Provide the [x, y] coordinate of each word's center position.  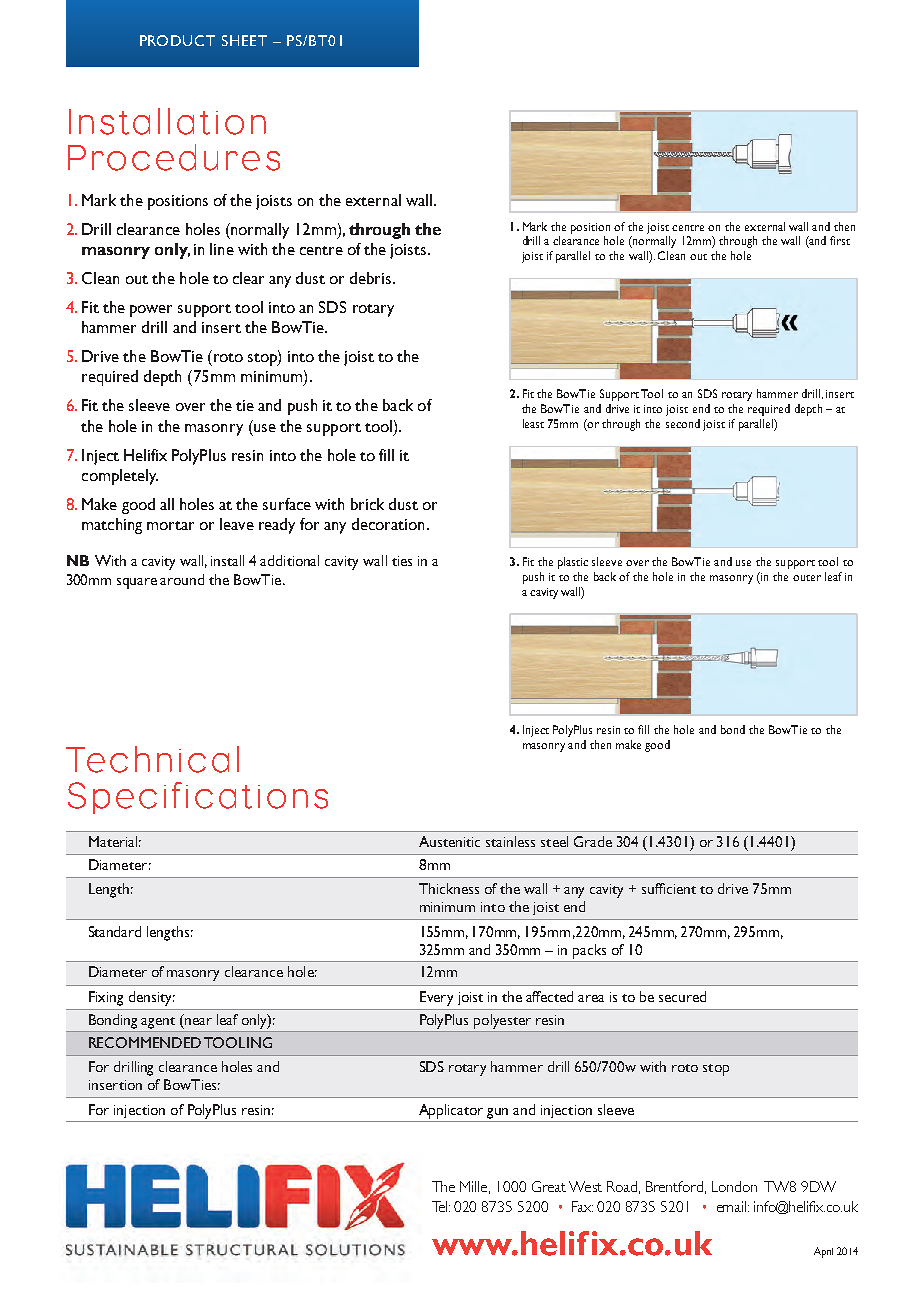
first [840, 240]
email [733, 1206]
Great [549, 1186]
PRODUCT [177, 40]
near [198, 1021]
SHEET [244, 40]
